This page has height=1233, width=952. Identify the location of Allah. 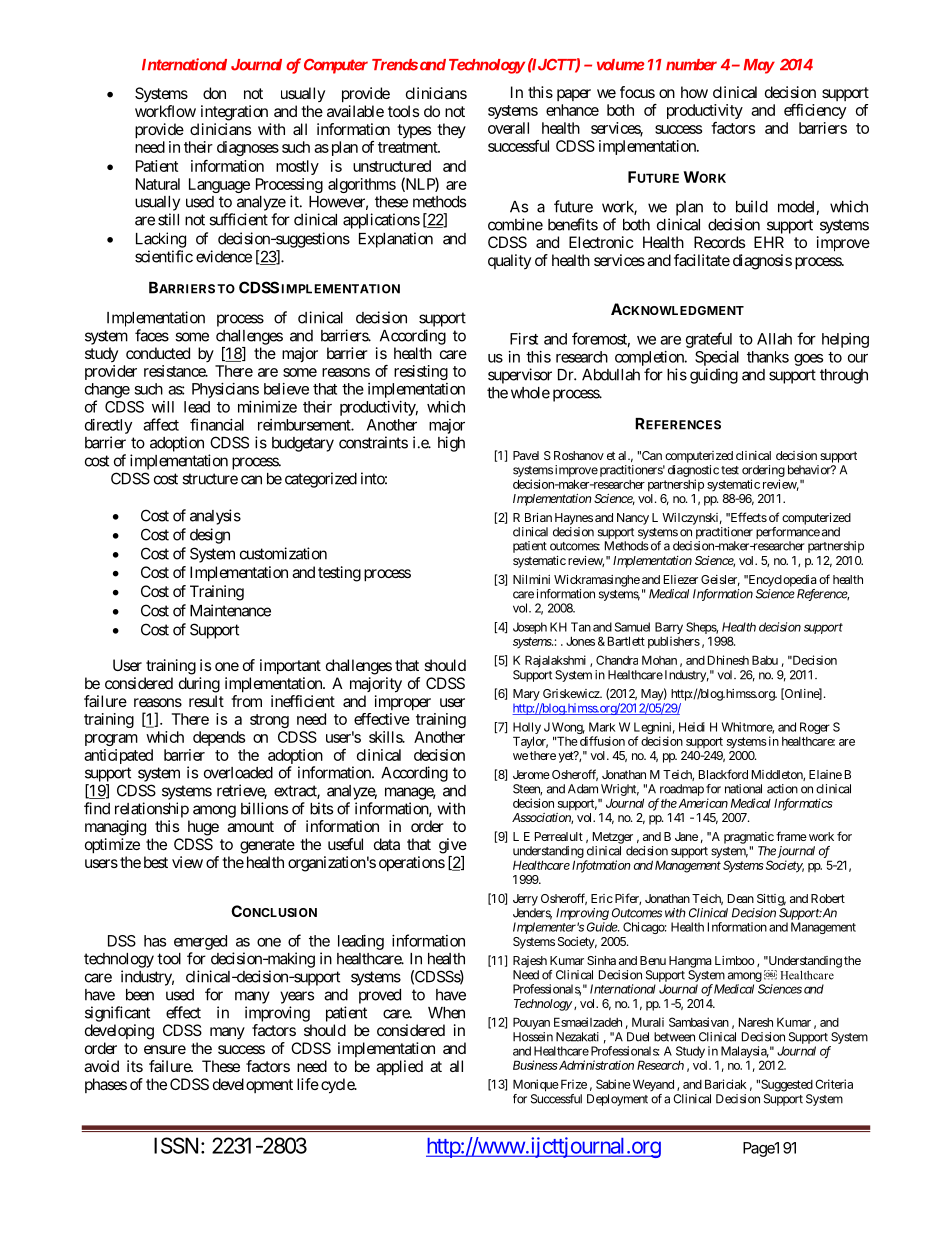
(774, 339).
